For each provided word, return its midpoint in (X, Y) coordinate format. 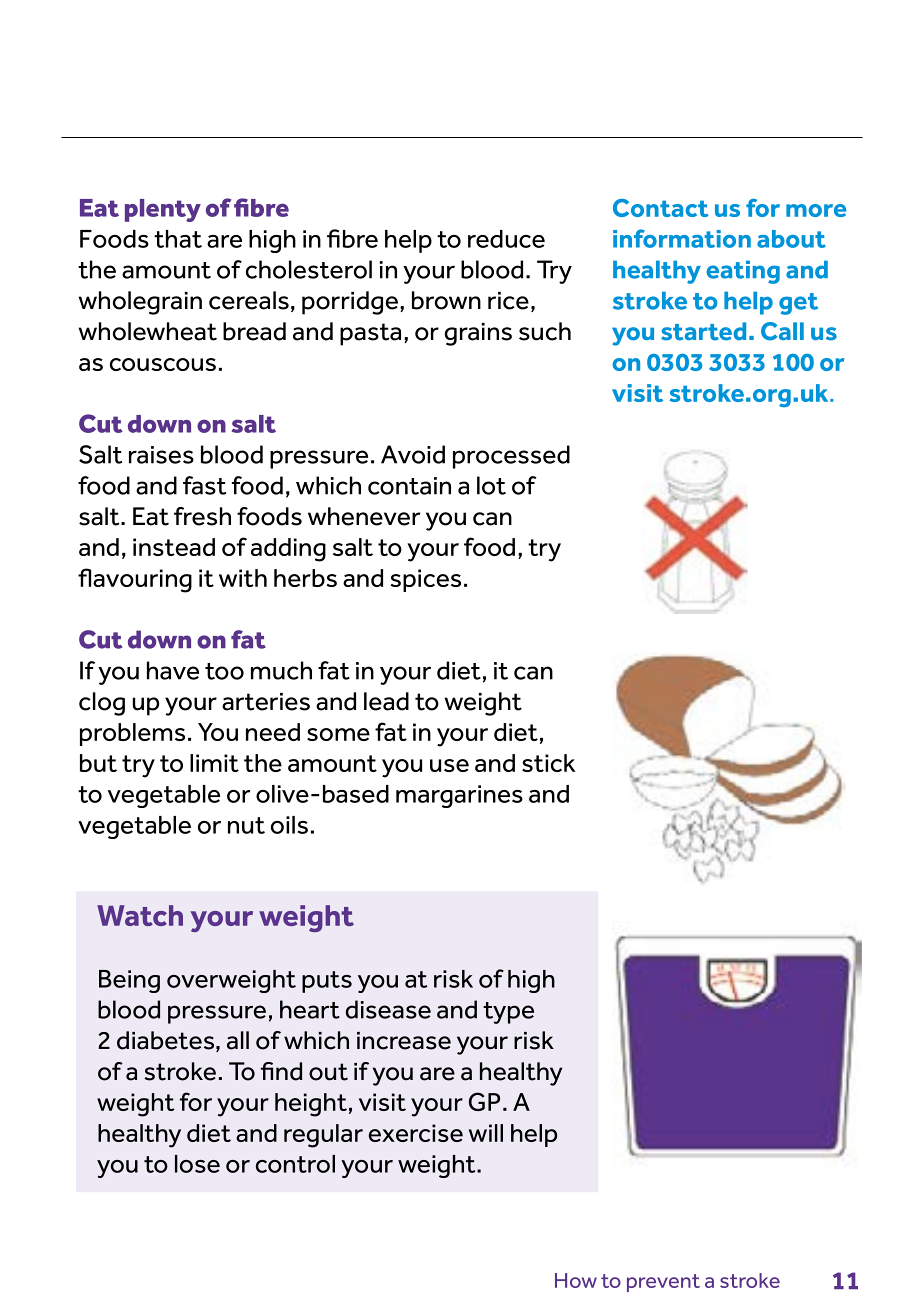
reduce (506, 239)
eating (743, 272)
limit (214, 763)
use (449, 765)
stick (548, 763)
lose (197, 1164)
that (178, 239)
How (576, 1280)
